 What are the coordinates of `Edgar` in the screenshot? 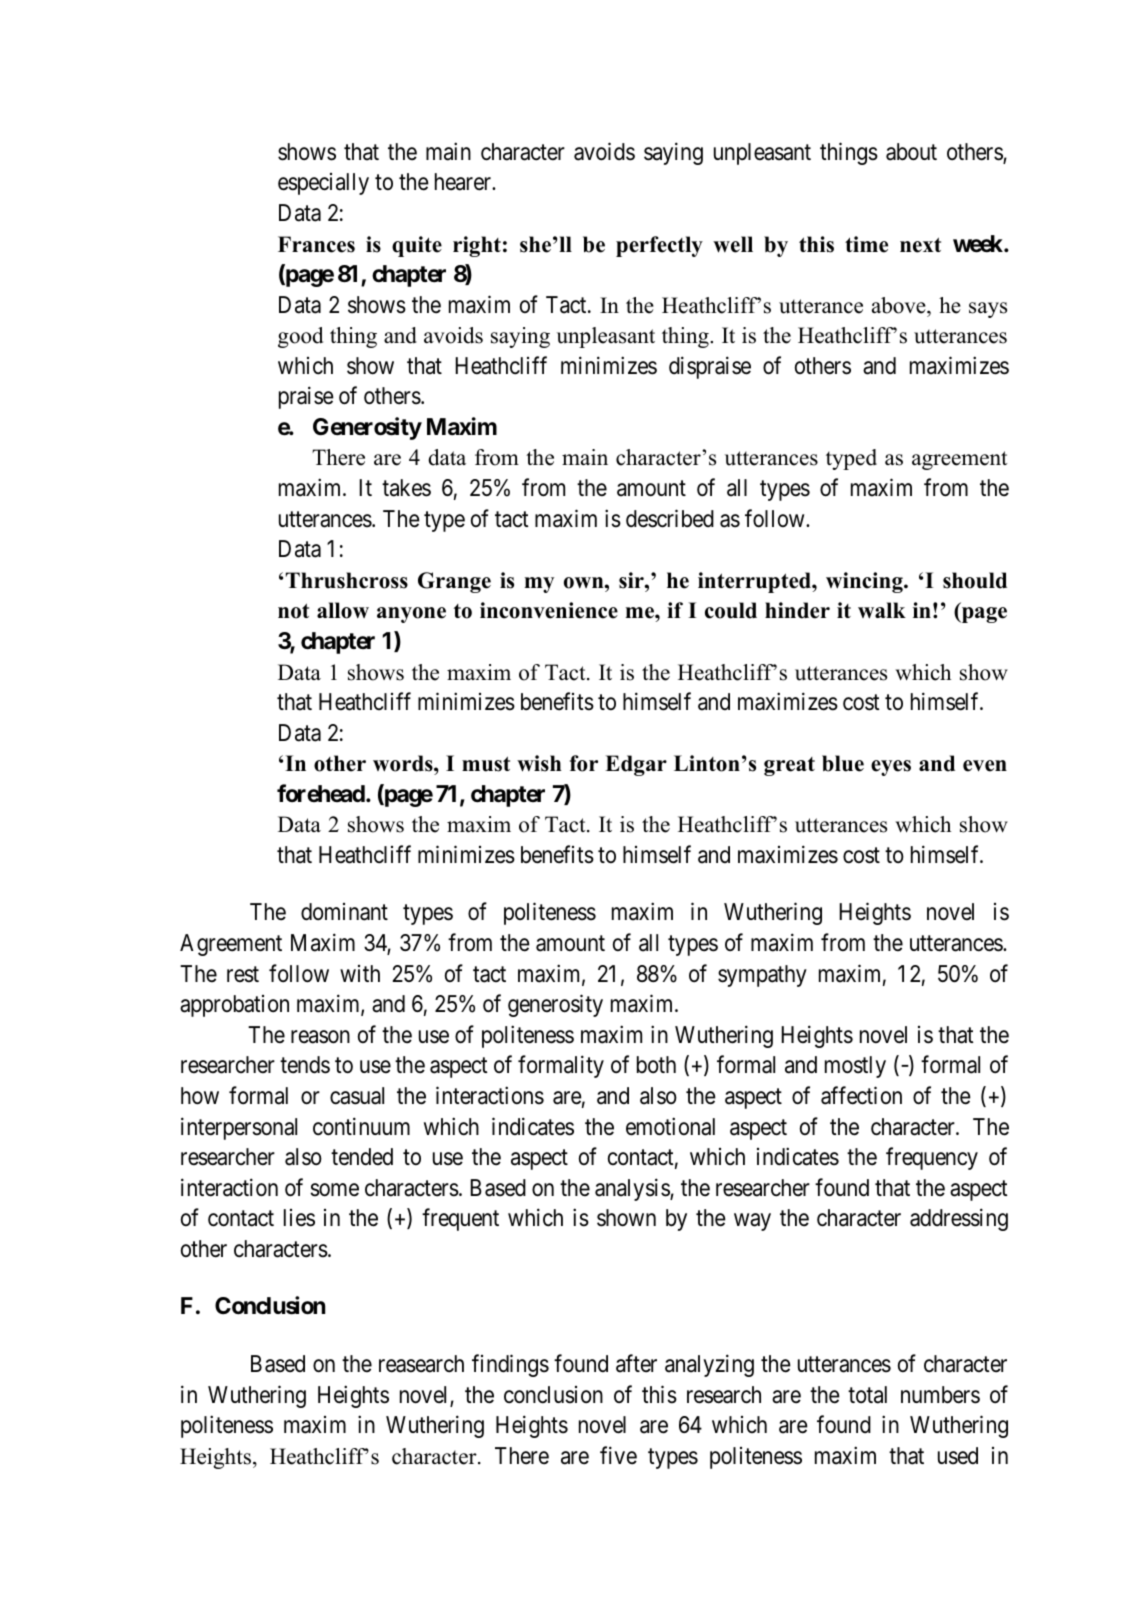 It's located at (636, 765).
